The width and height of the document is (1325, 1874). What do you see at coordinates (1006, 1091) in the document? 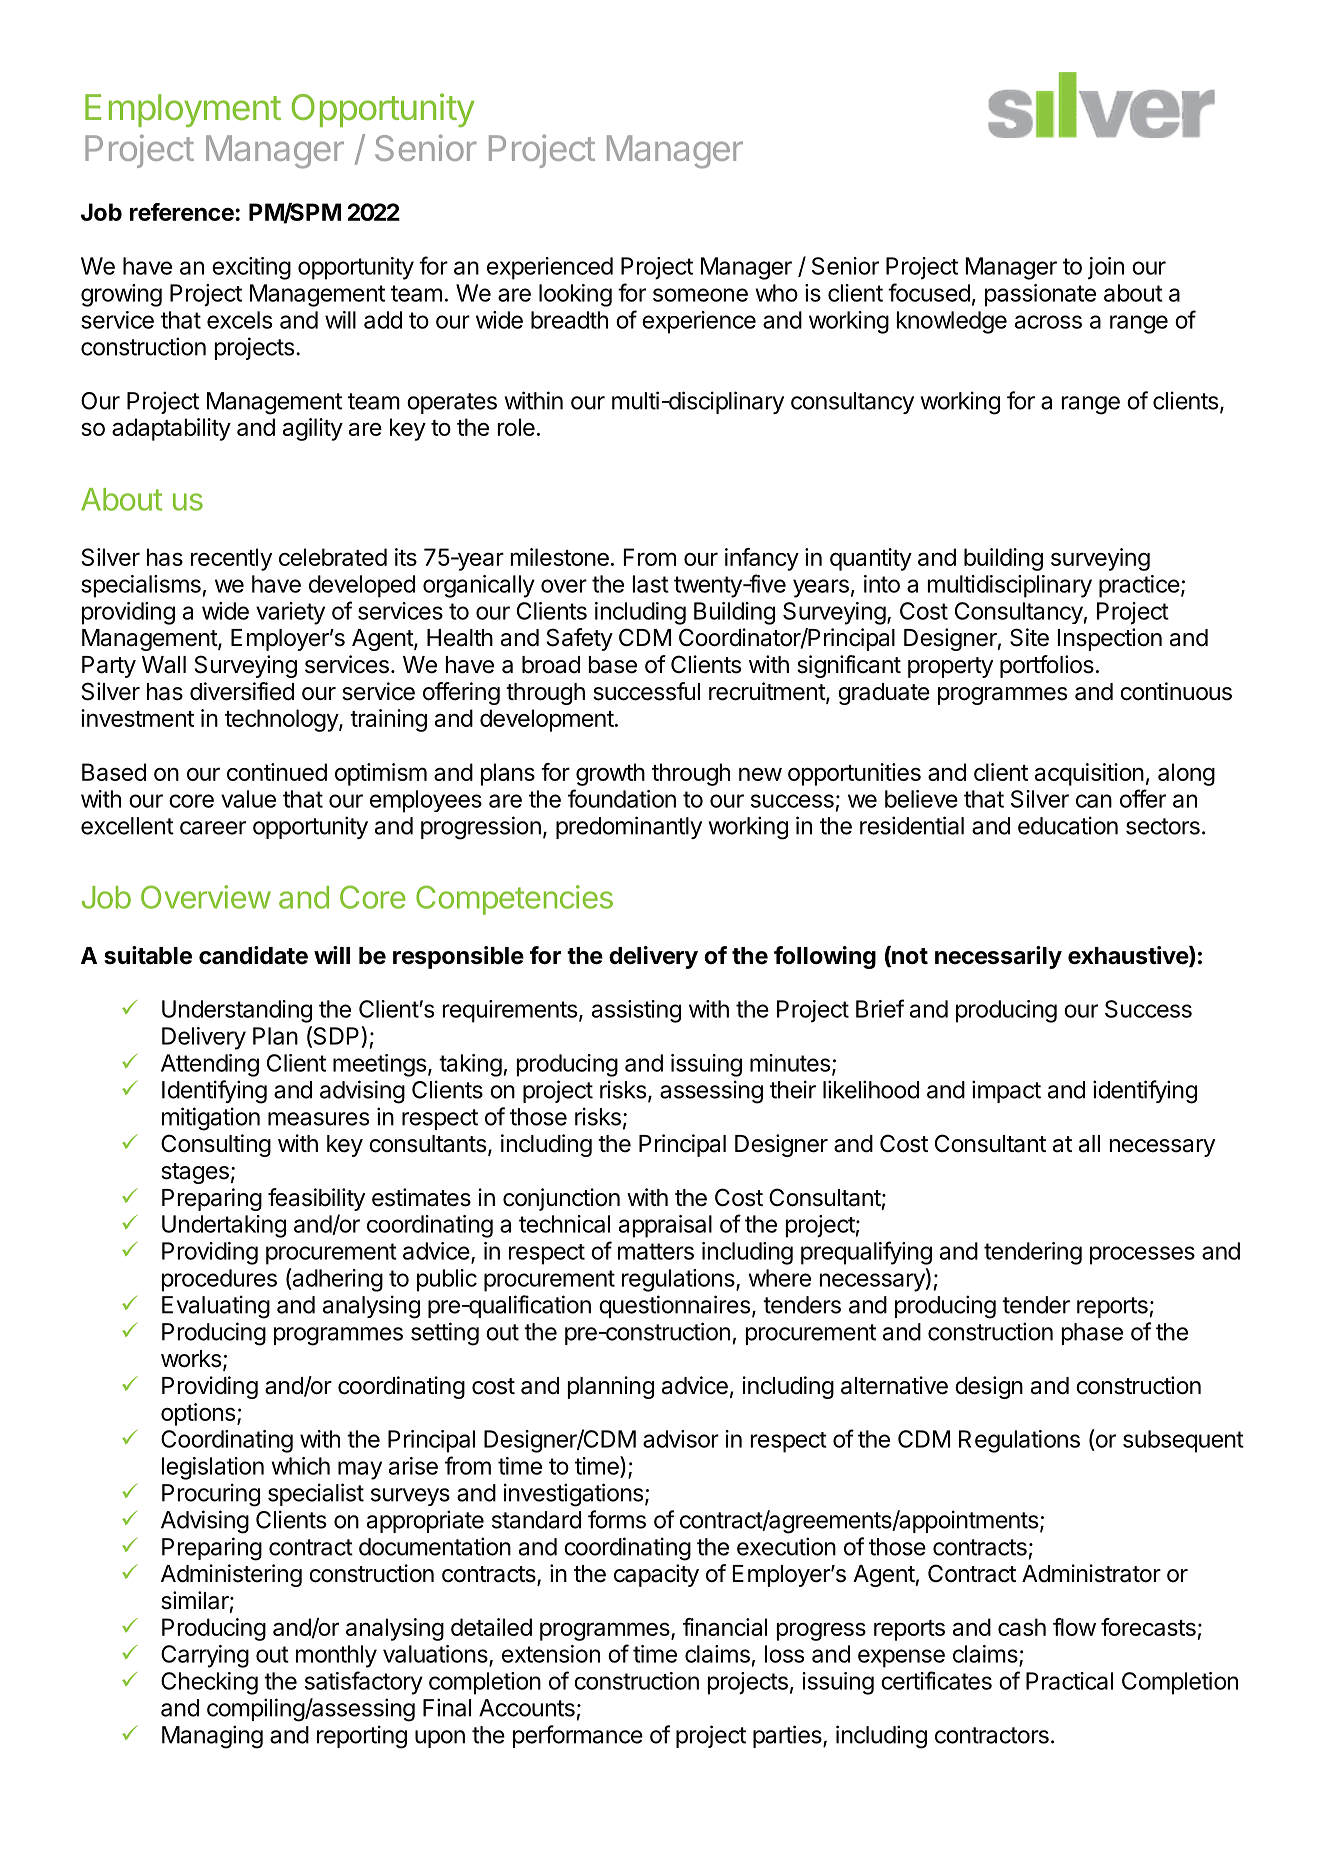
I see `impact` at bounding box center [1006, 1091].
